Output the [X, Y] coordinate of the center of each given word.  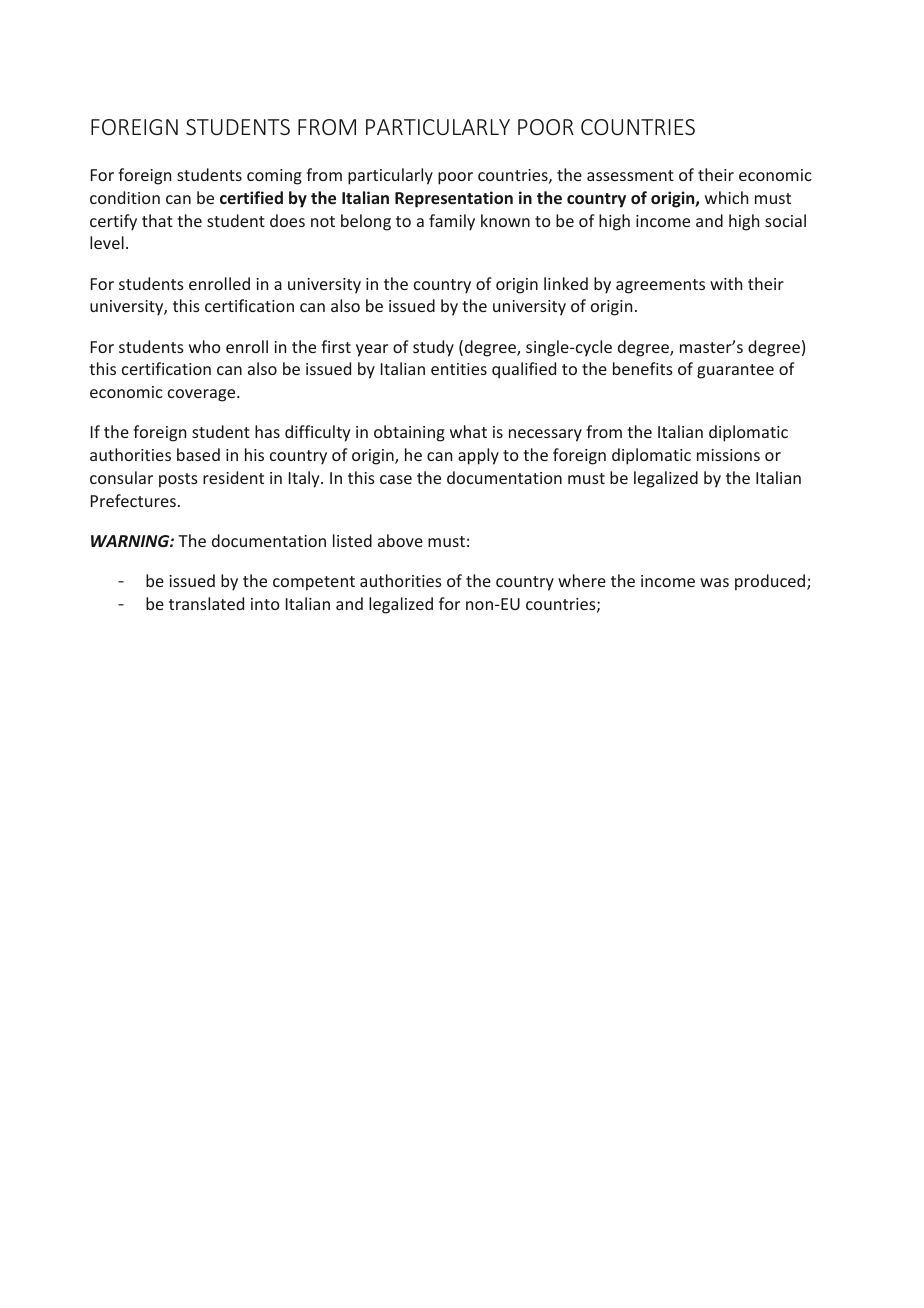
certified [251, 197]
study [433, 348]
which [726, 197]
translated [206, 603]
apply [478, 456]
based [198, 454]
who [205, 346]
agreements [660, 286]
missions [728, 455]
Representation [454, 199]
